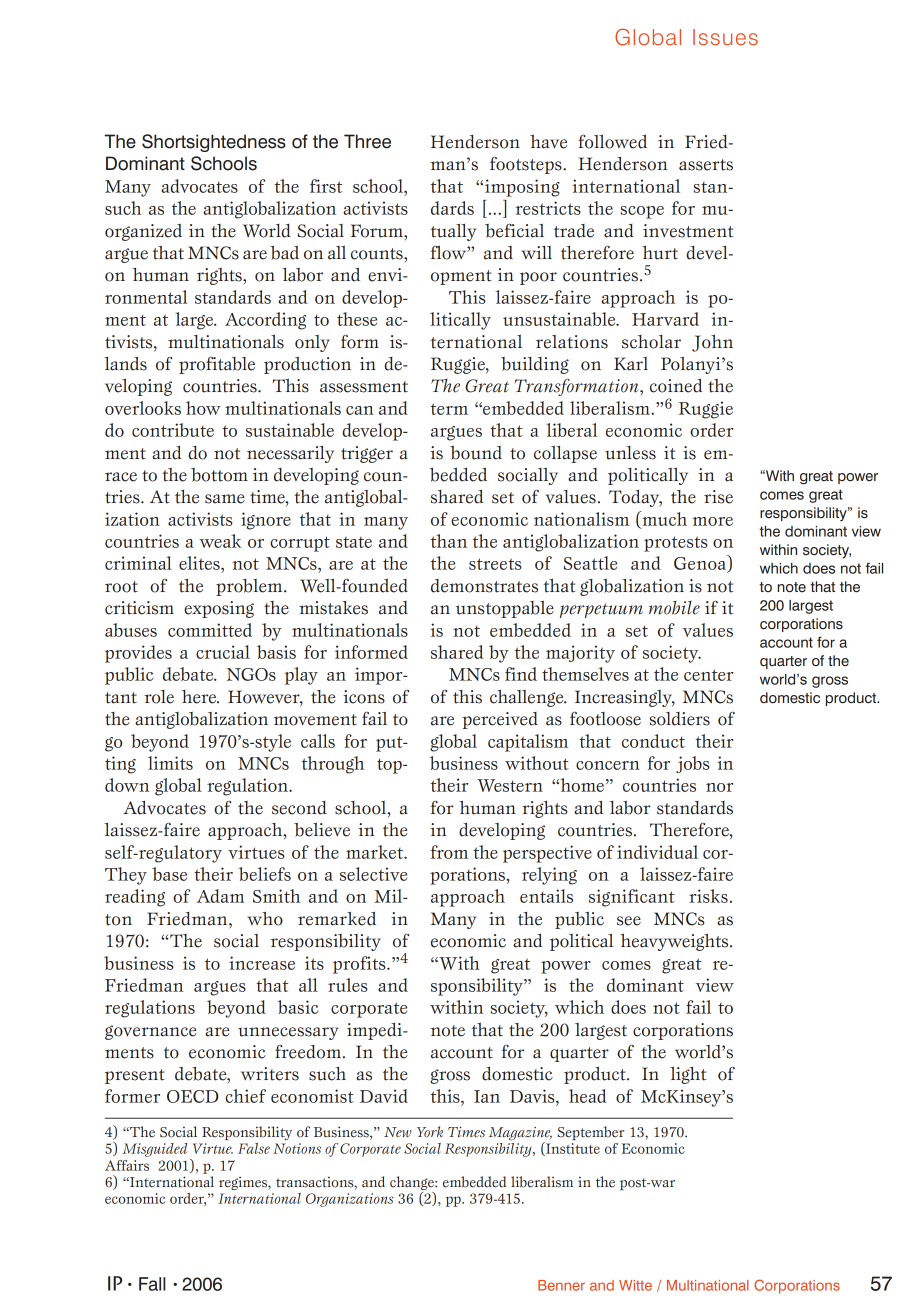 The image size is (917, 1316). Describe the element at coordinates (154, 1150) in the page. I see `Misguided` at that location.
